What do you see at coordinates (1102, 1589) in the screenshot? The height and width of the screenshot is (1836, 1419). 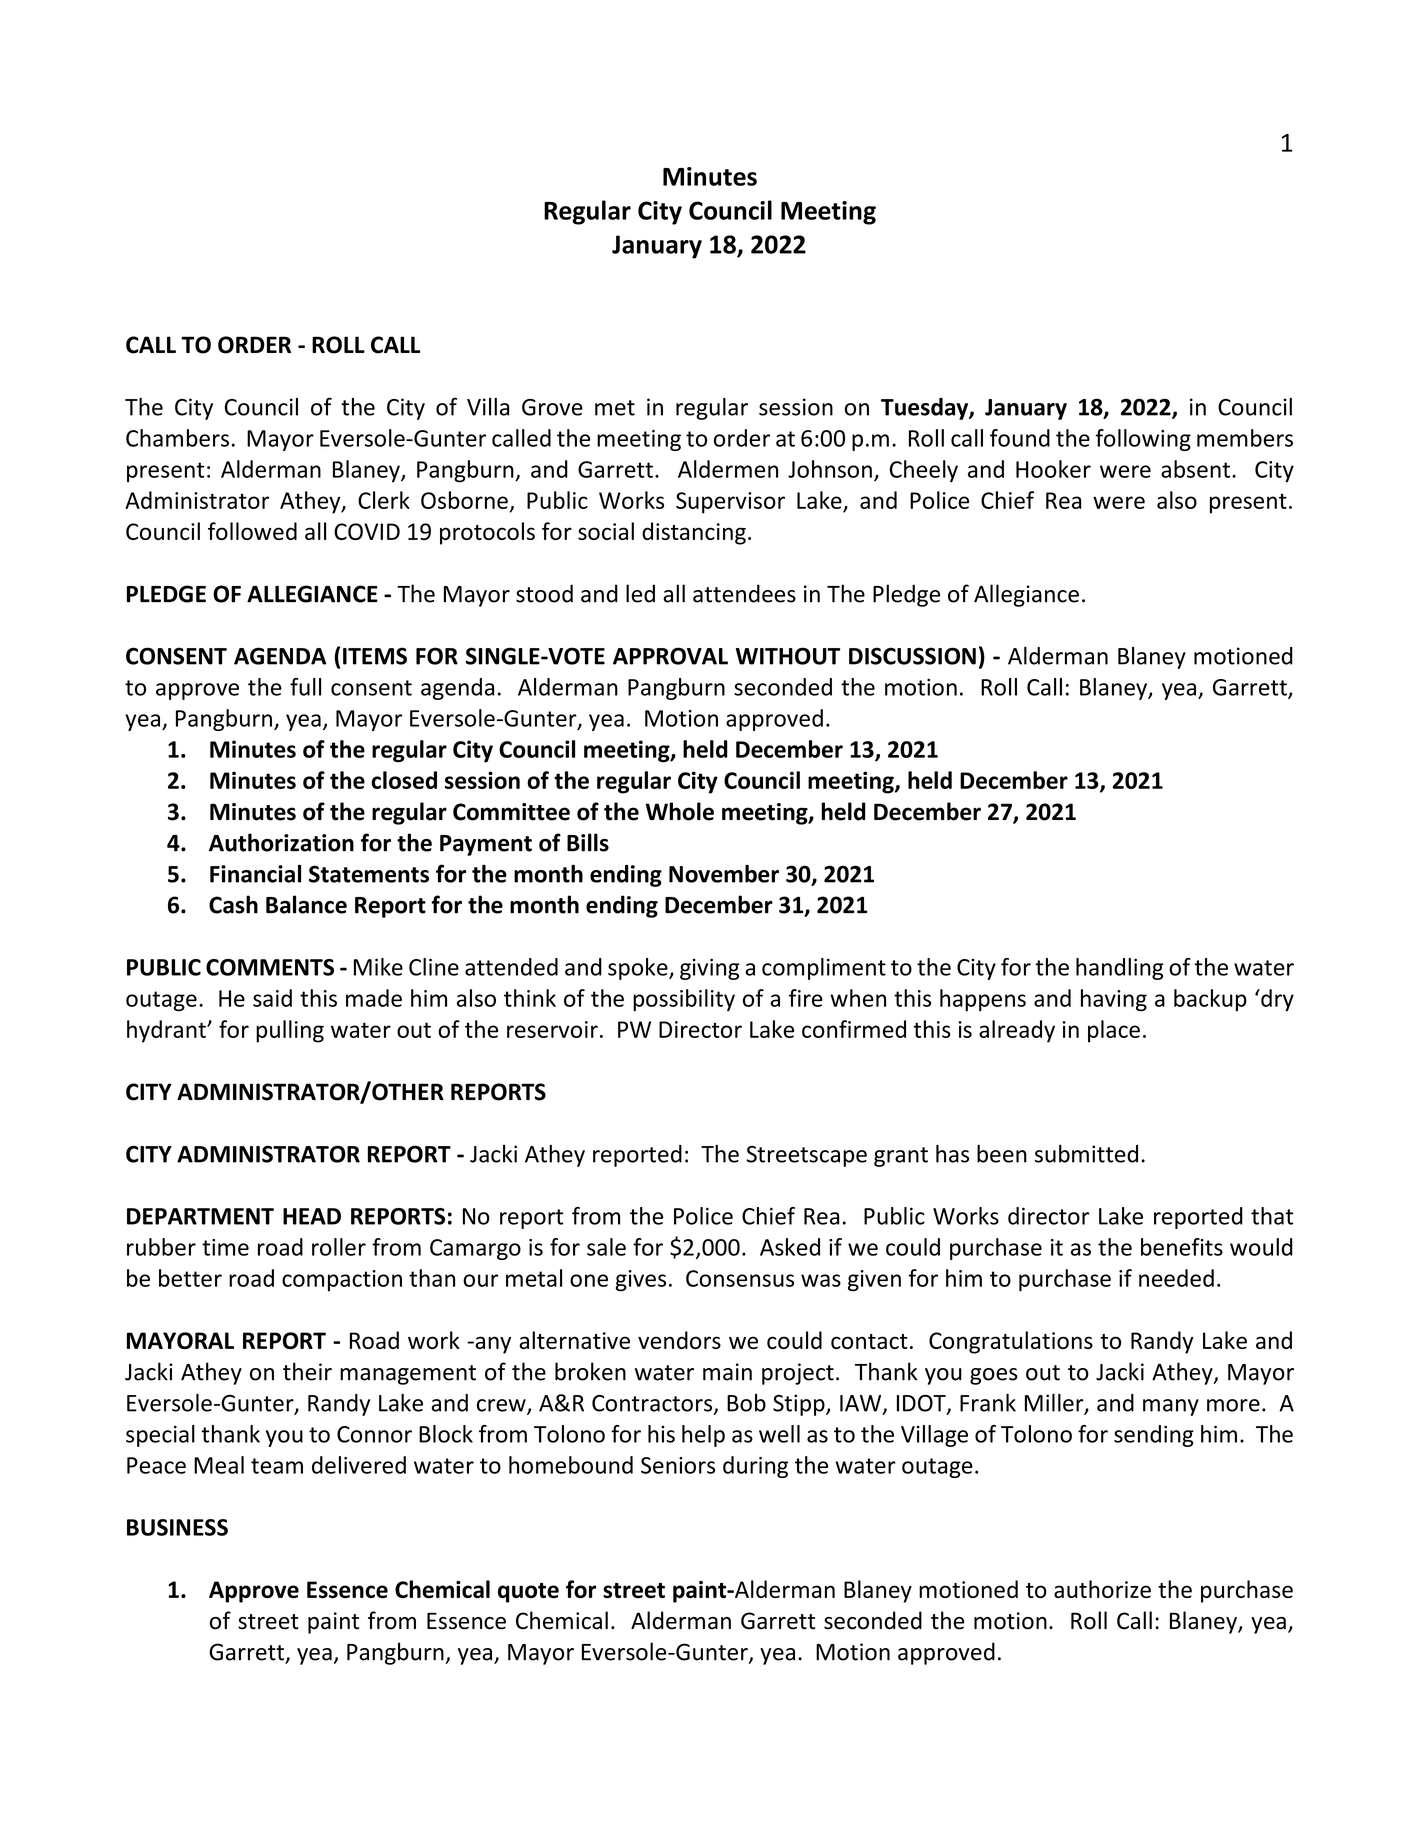 I see `authorize` at bounding box center [1102, 1589].
